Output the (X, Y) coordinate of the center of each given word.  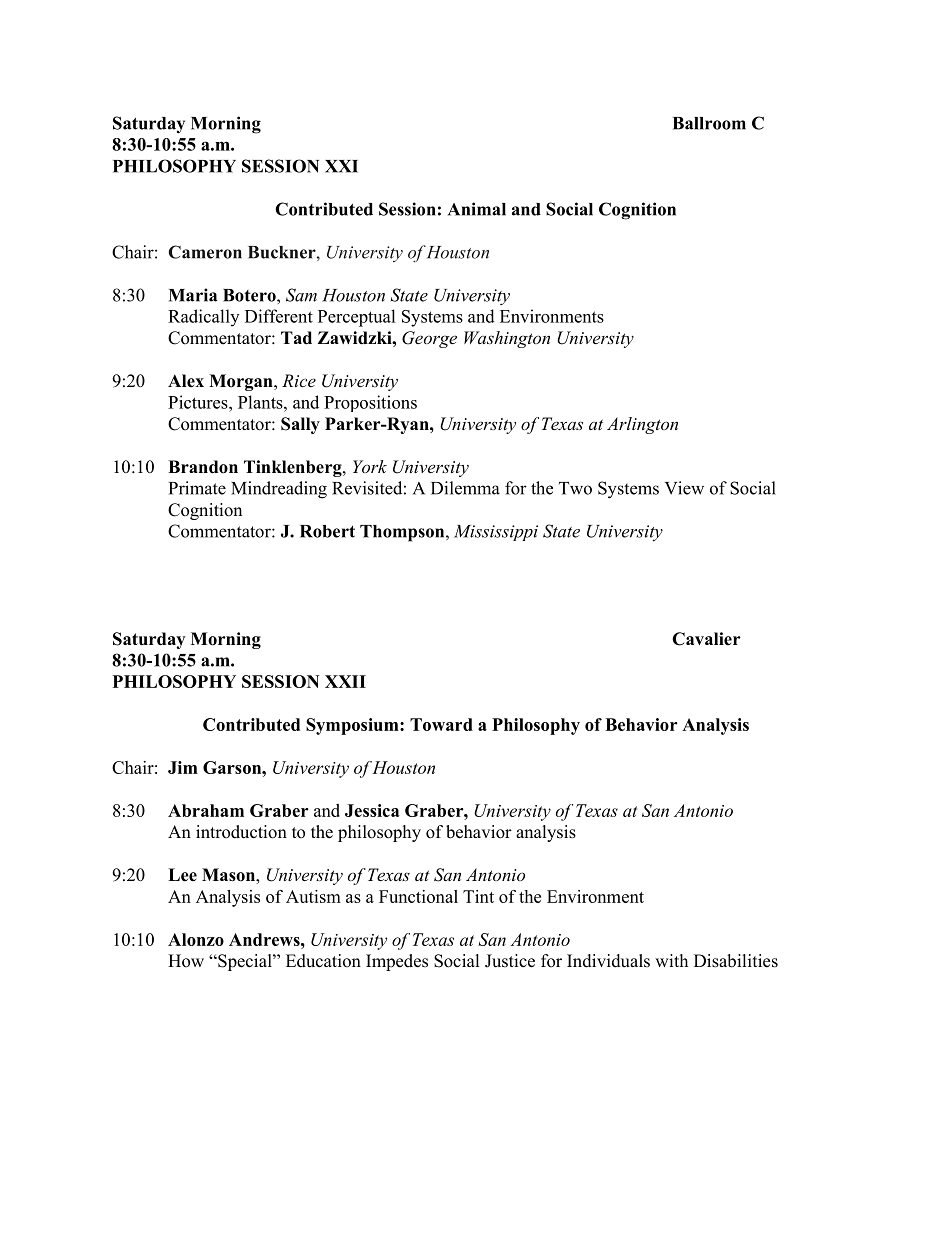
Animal (477, 209)
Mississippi (496, 533)
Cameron (205, 252)
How (186, 961)
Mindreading (279, 490)
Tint (478, 896)
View (684, 488)
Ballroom (709, 123)
